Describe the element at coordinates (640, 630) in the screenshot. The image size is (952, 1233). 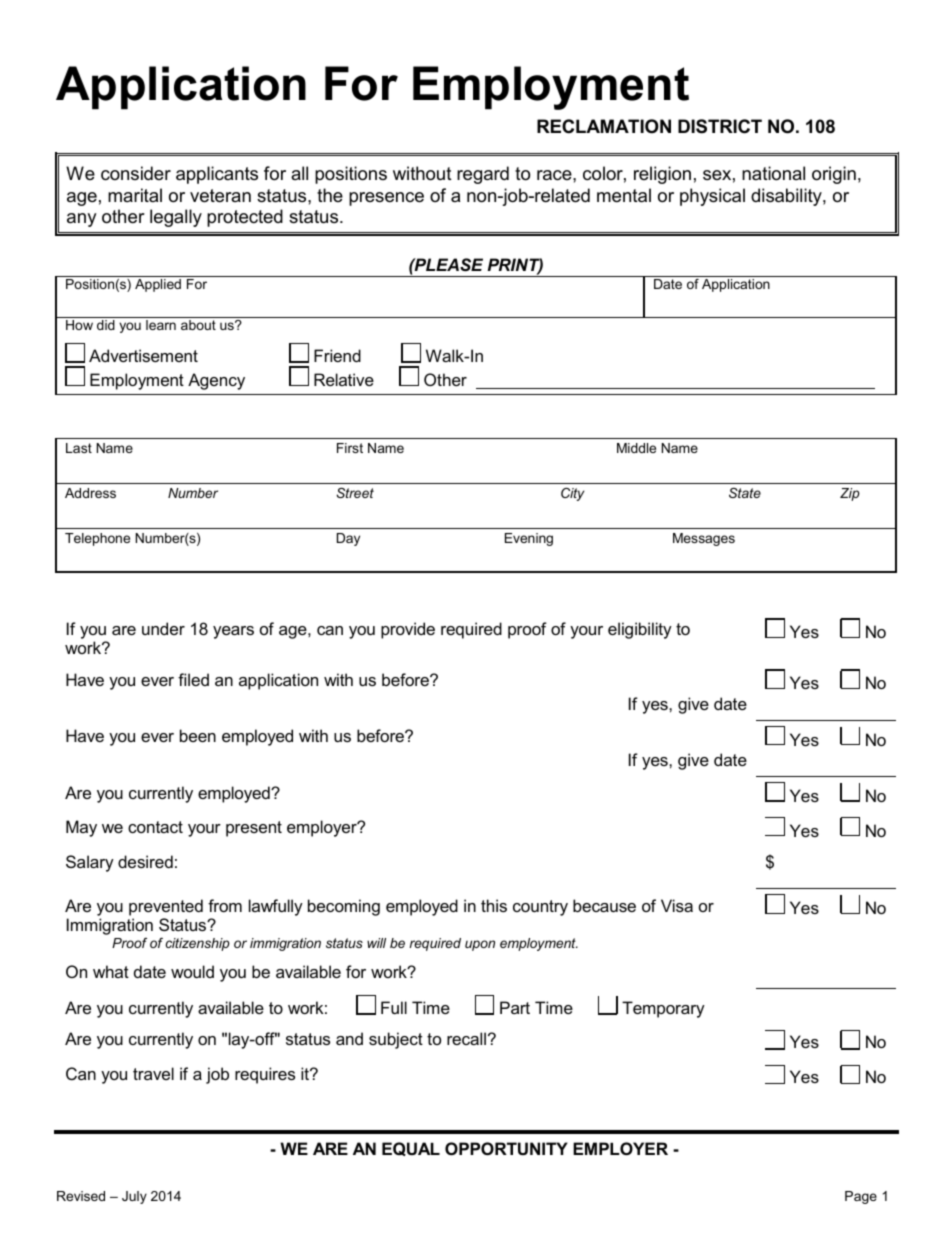
I see `eligibility` at that location.
